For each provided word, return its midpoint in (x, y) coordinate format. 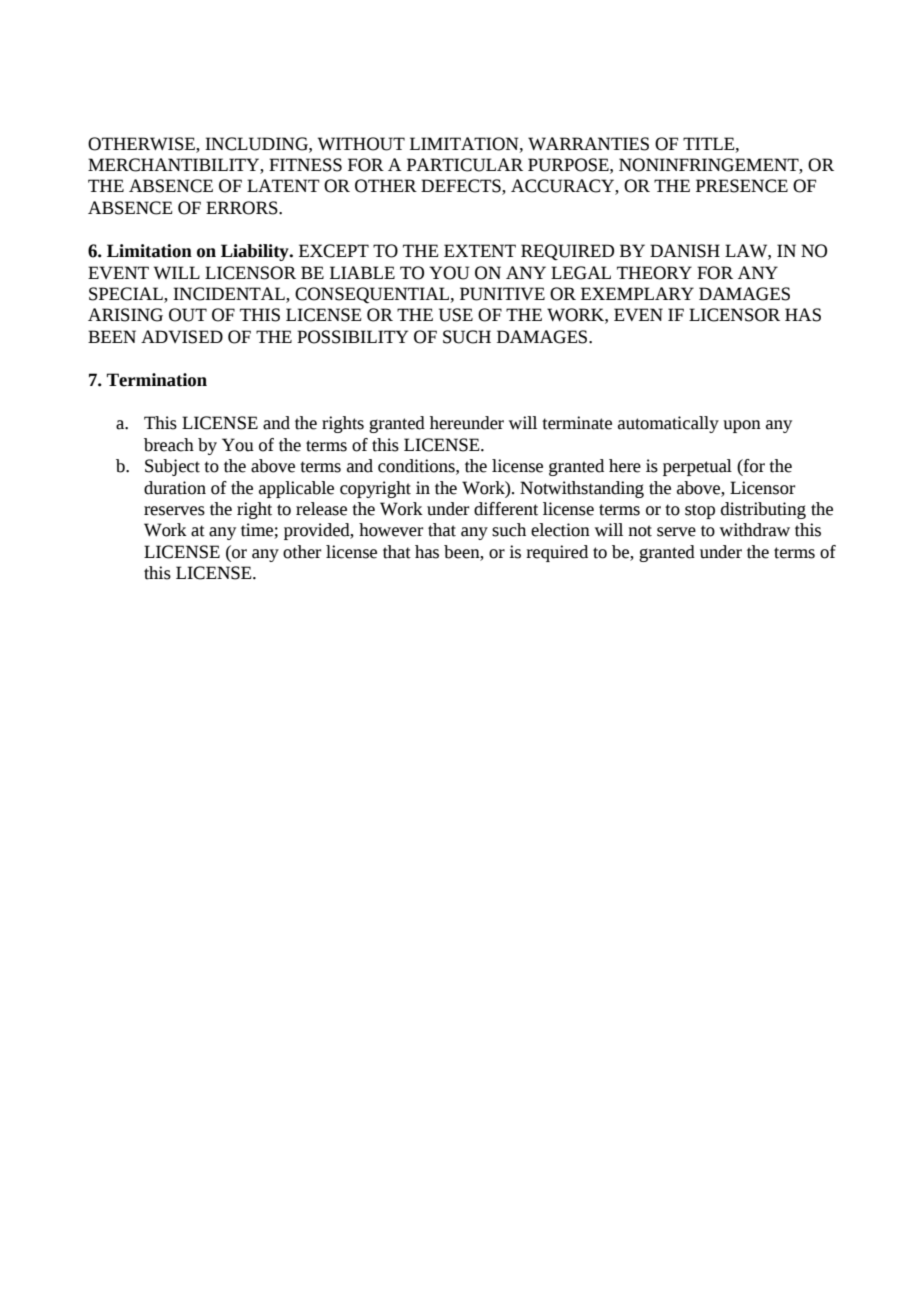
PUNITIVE (502, 294)
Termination (157, 380)
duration (175, 488)
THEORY (654, 273)
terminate (577, 423)
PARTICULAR (465, 165)
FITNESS (305, 165)
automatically (668, 424)
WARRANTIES (588, 144)
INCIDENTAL (230, 295)
